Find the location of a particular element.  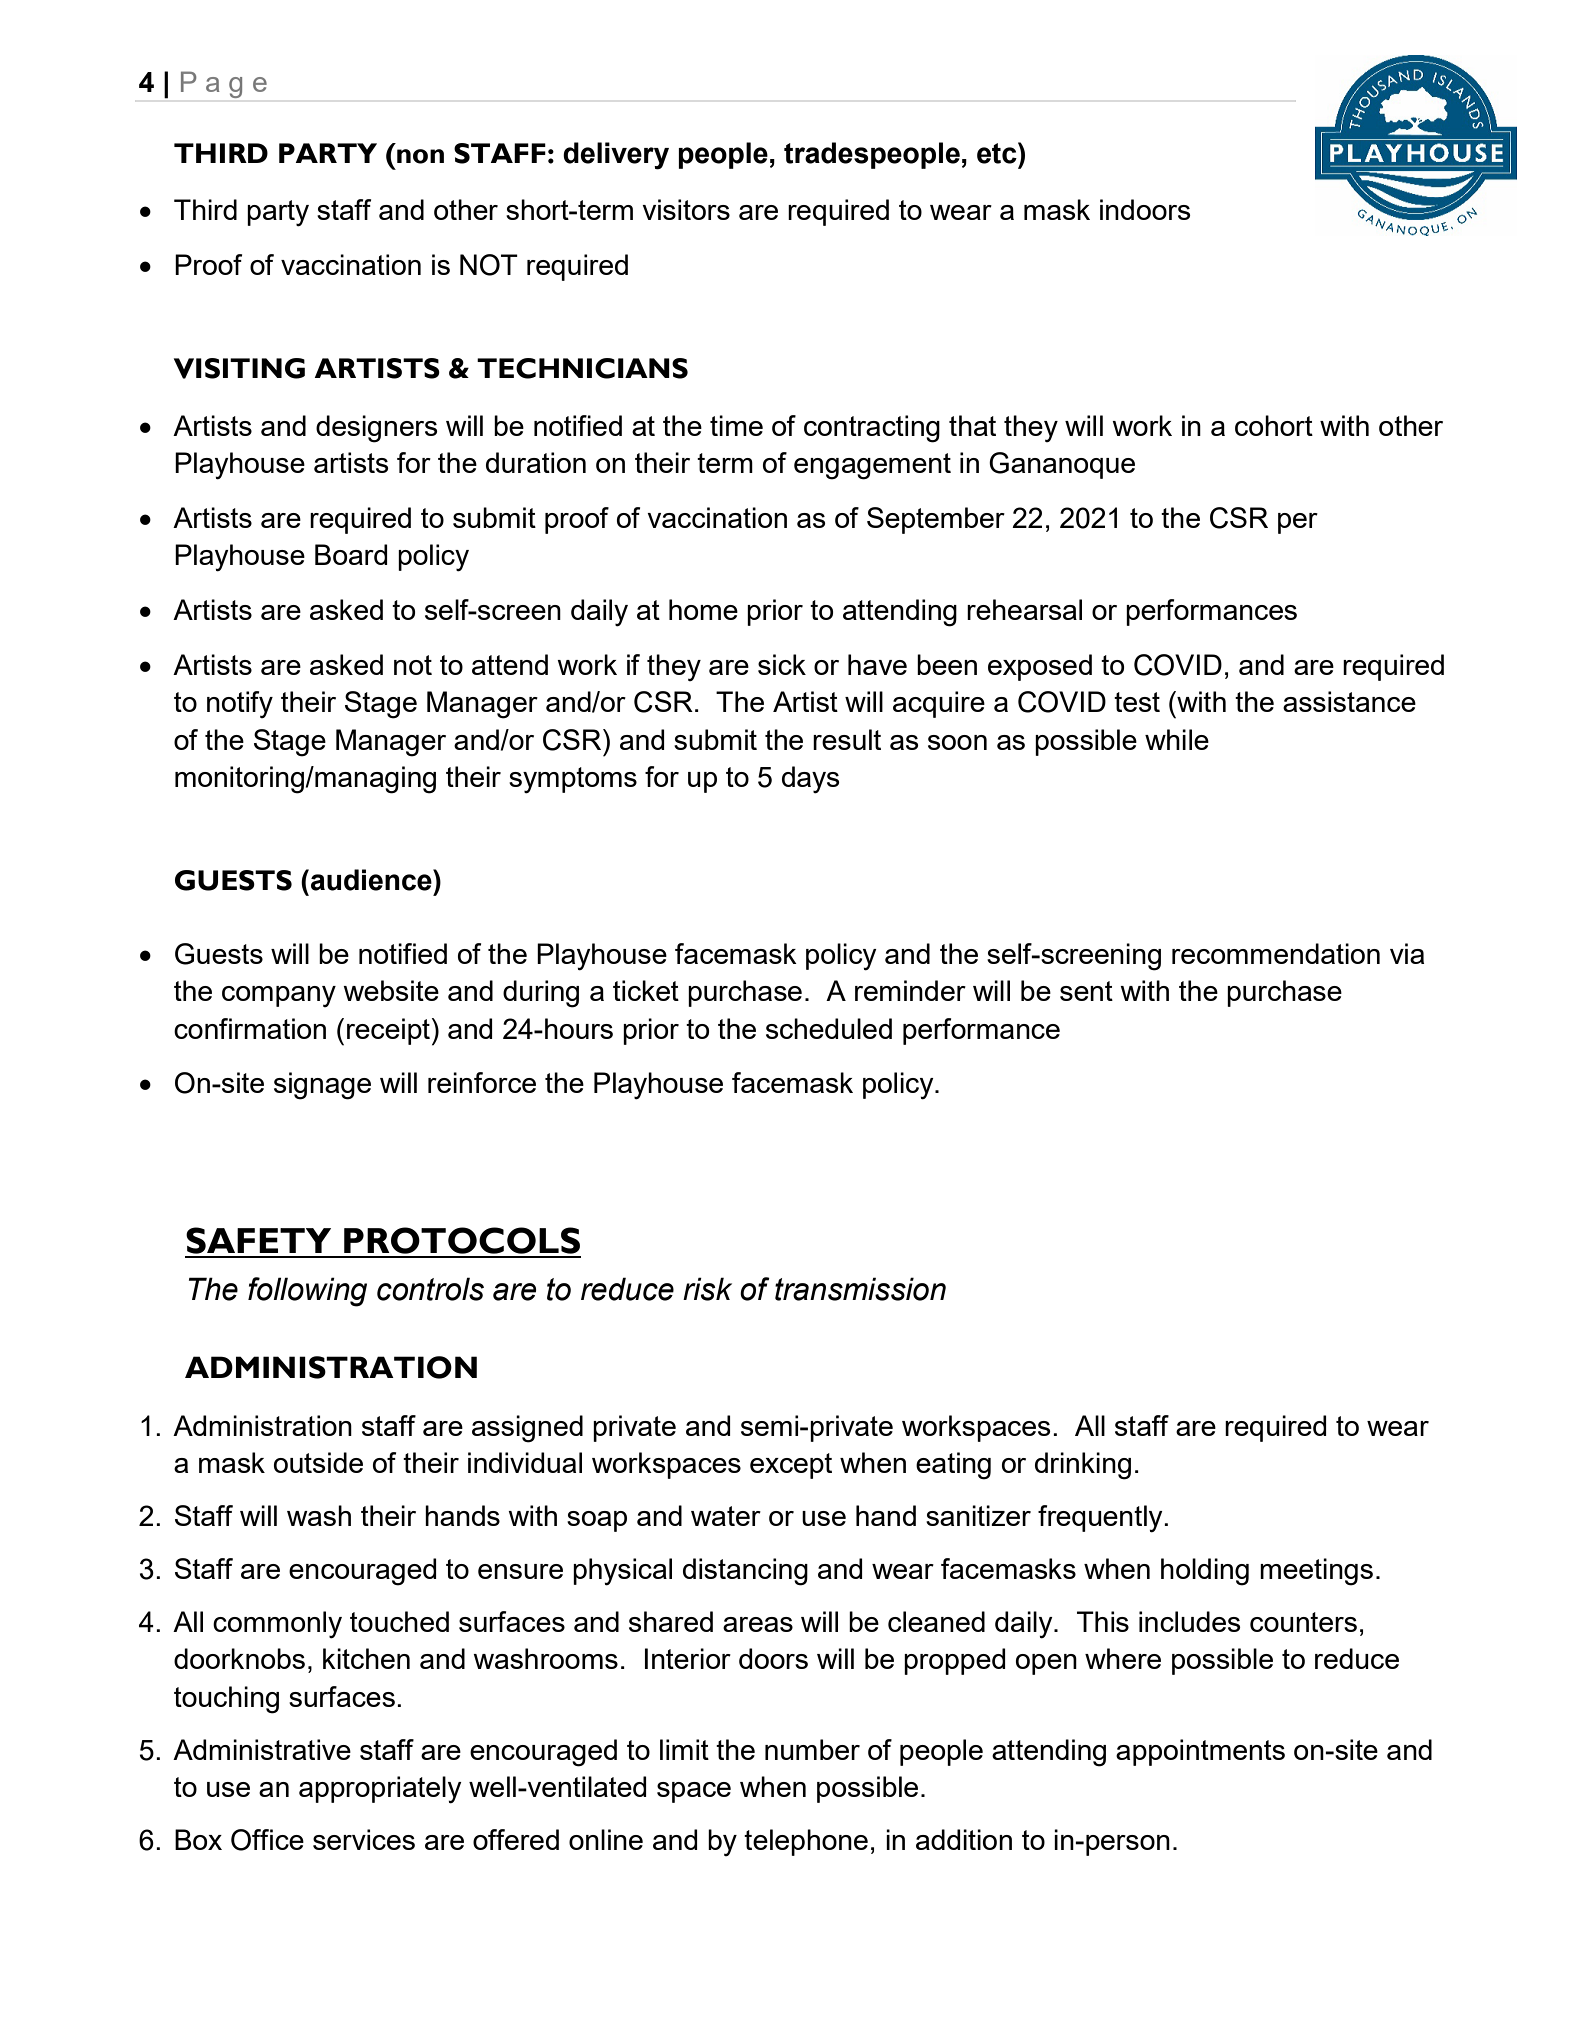

number is located at coordinates (812, 1749).
